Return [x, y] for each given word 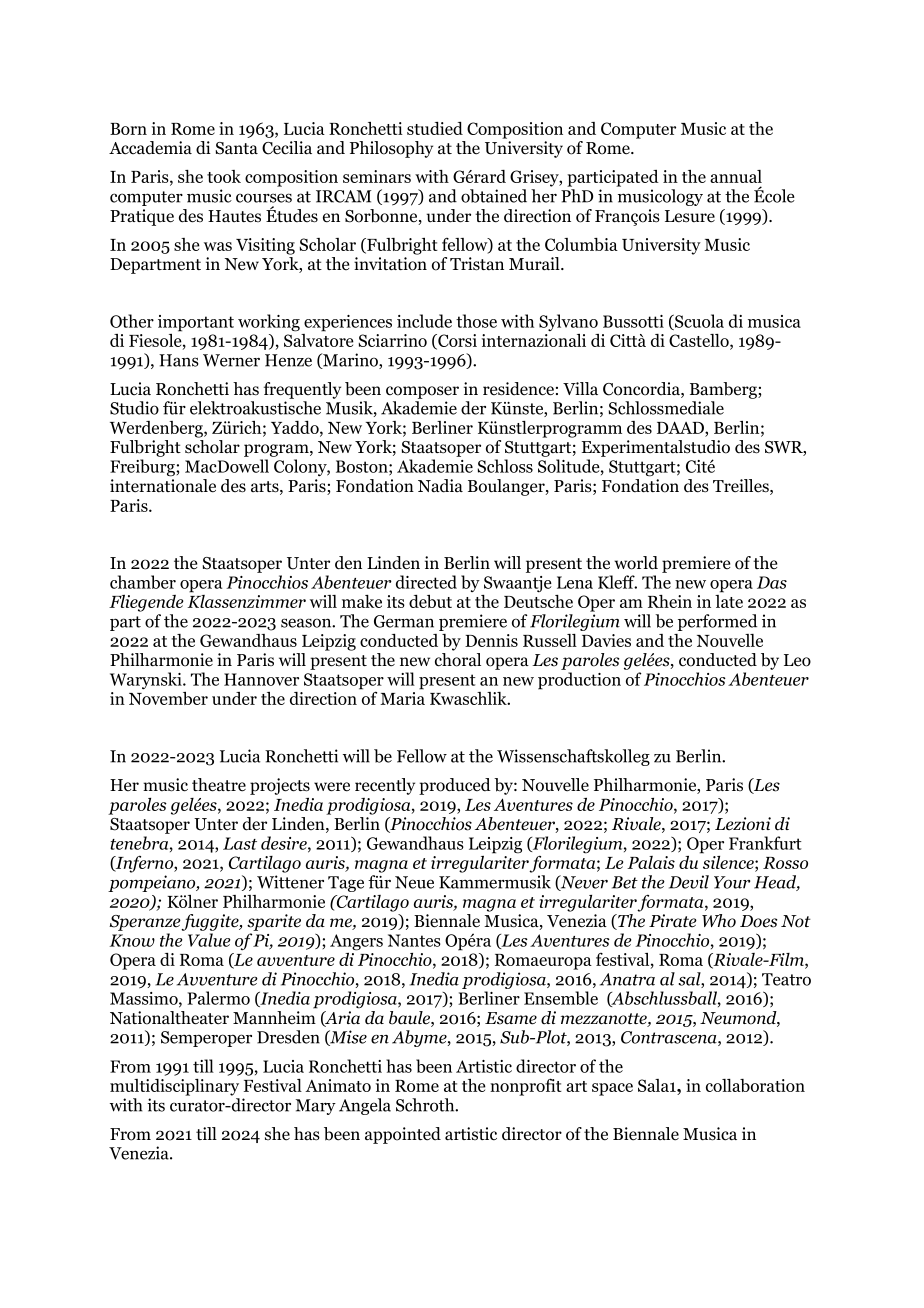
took [224, 176]
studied [435, 128]
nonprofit [526, 1087]
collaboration [755, 1085]
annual [736, 176]
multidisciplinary [174, 1087]
